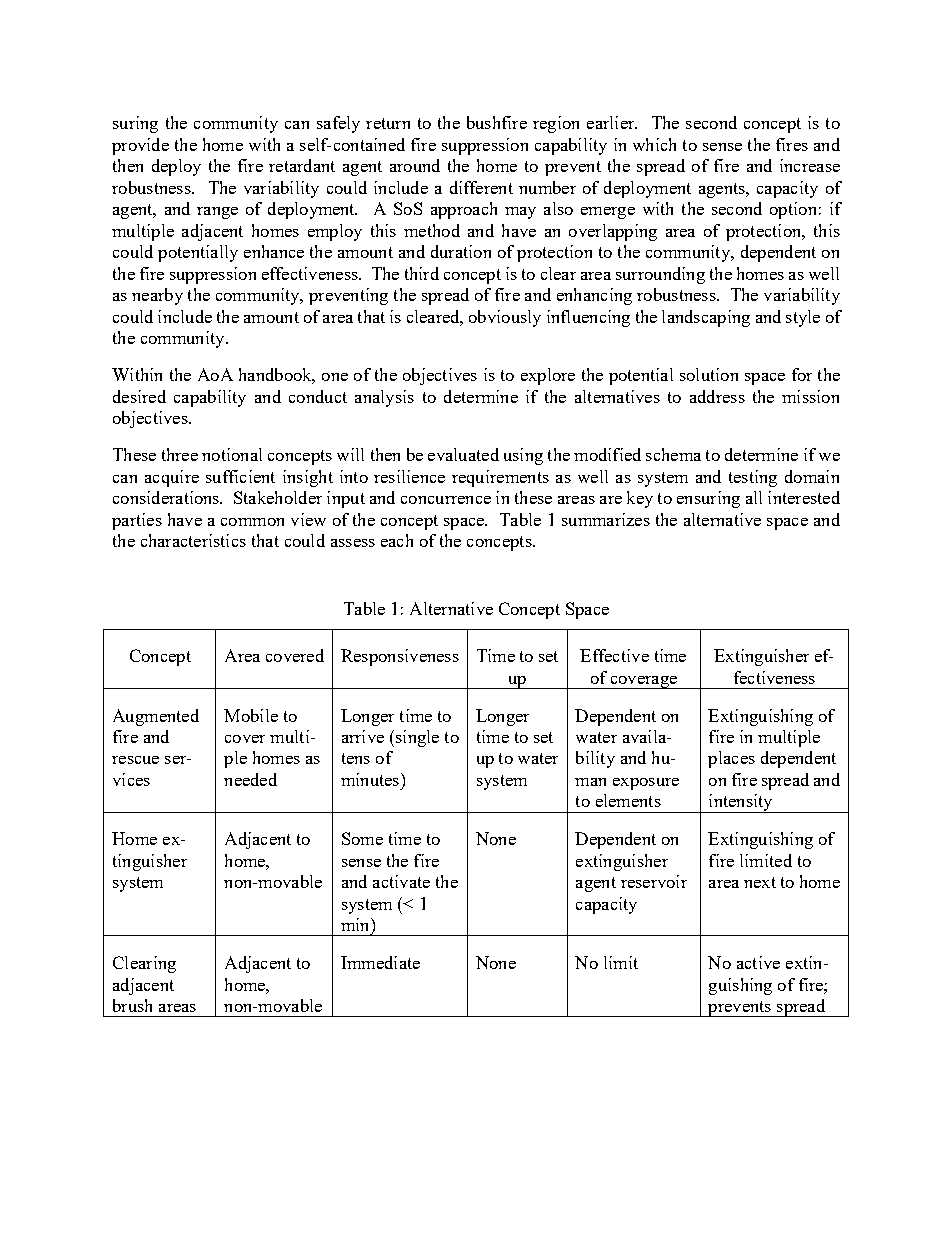 The height and width of the document is (1233, 952). I want to click on different, so click(481, 187).
